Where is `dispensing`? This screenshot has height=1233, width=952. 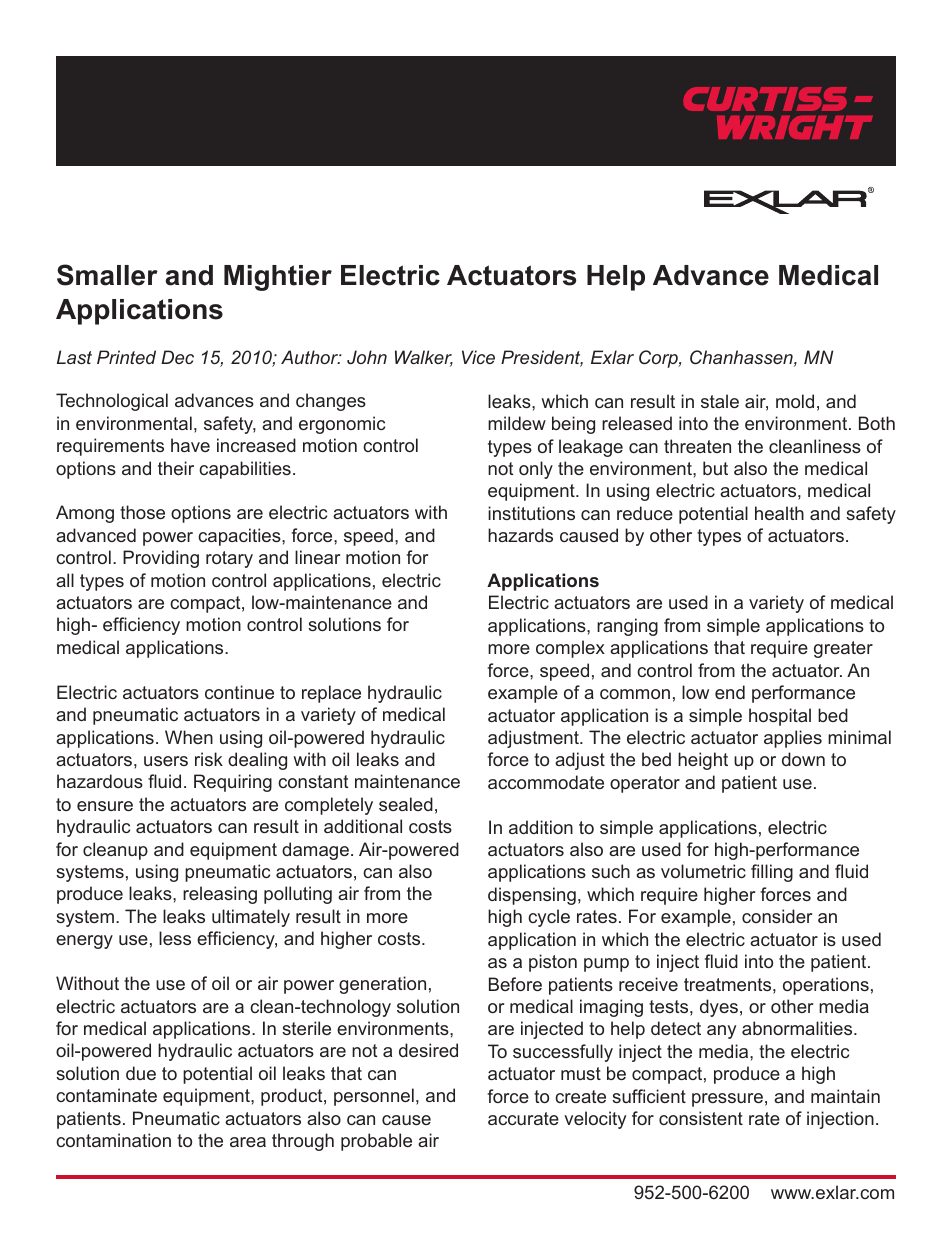 dispensing is located at coordinates (532, 896).
